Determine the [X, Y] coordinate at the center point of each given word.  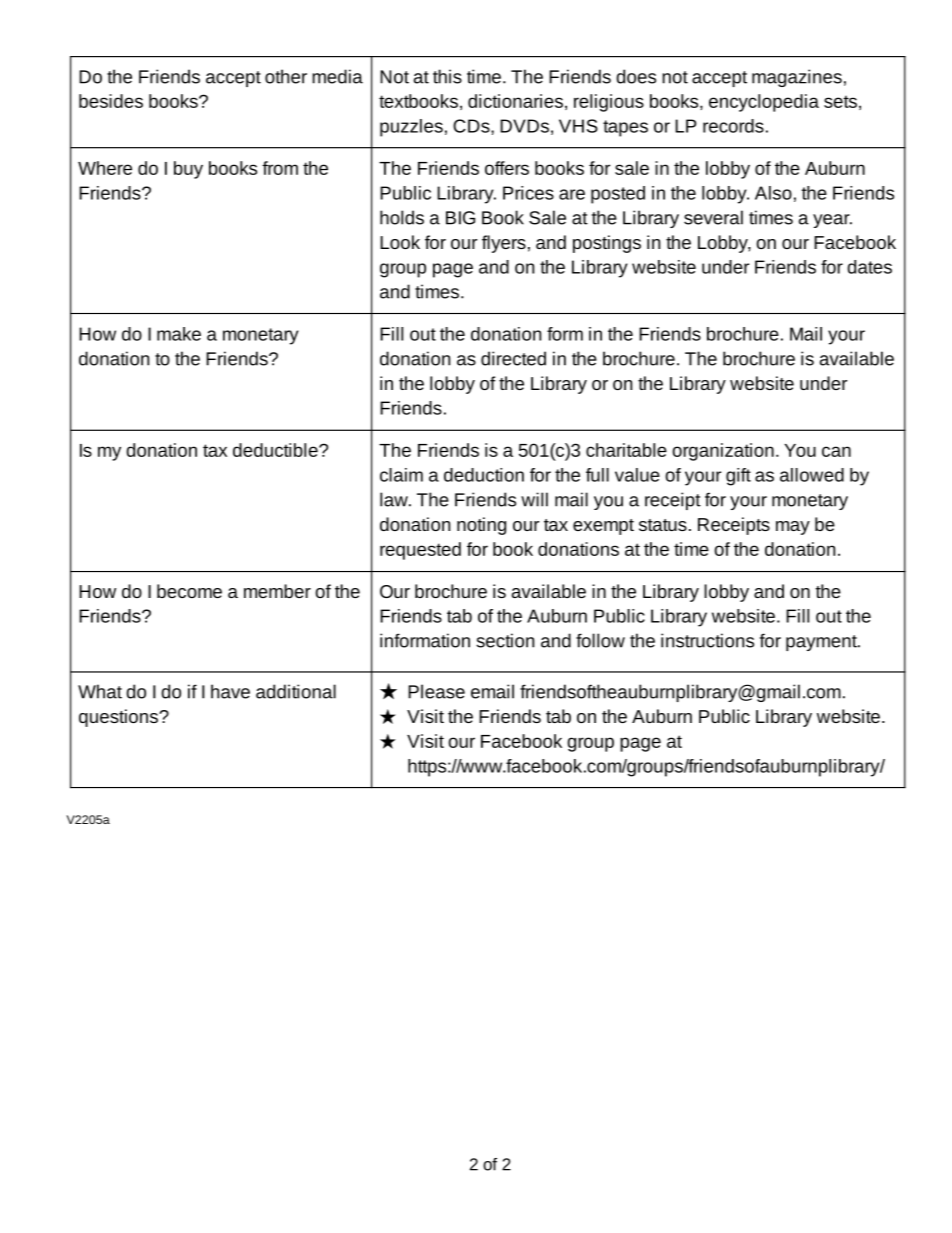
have [230, 691]
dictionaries [515, 101]
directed [513, 358]
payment [822, 643]
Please [436, 691]
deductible [276, 450]
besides [111, 101]
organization [723, 452]
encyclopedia [764, 103]
